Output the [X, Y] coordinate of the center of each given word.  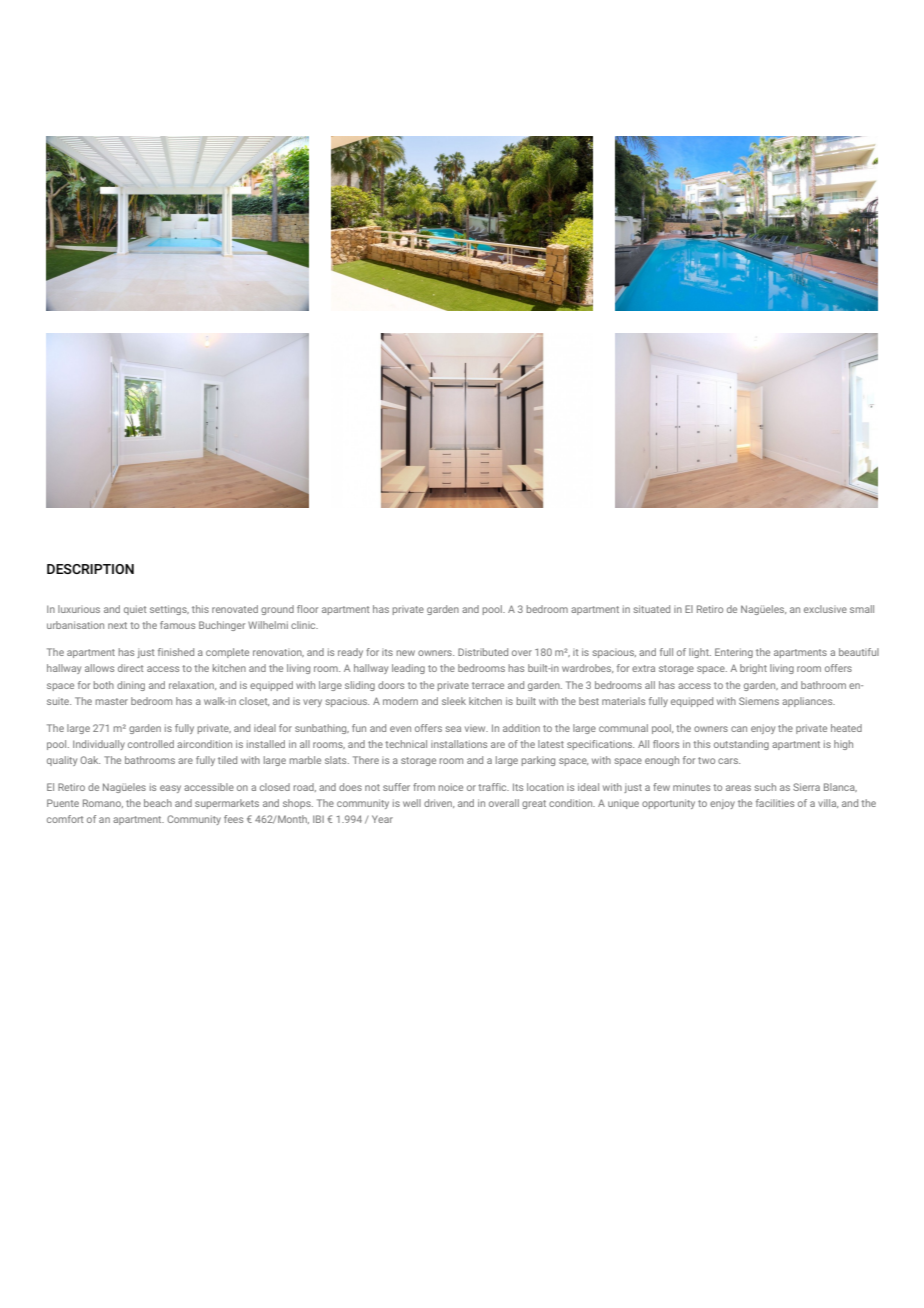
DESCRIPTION [90, 569]
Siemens [759, 701]
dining [131, 686]
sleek [454, 701]
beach [158, 803]
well [412, 803]
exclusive [825, 609]
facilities [775, 803]
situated [651, 609]
